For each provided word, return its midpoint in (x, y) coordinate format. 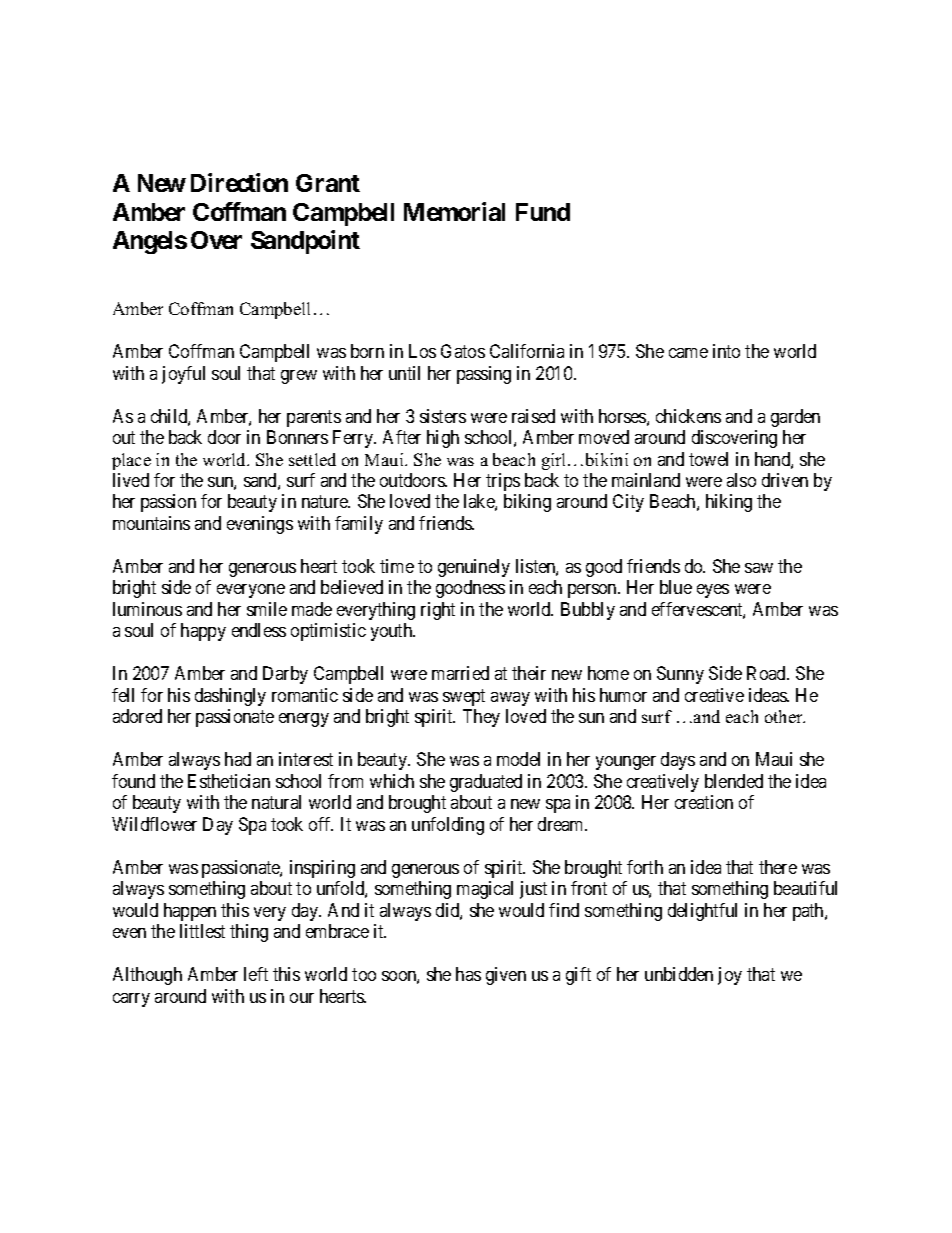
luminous (147, 609)
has (468, 974)
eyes (713, 591)
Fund (543, 212)
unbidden (679, 974)
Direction (239, 182)
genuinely (474, 568)
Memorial (454, 211)
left (256, 974)
